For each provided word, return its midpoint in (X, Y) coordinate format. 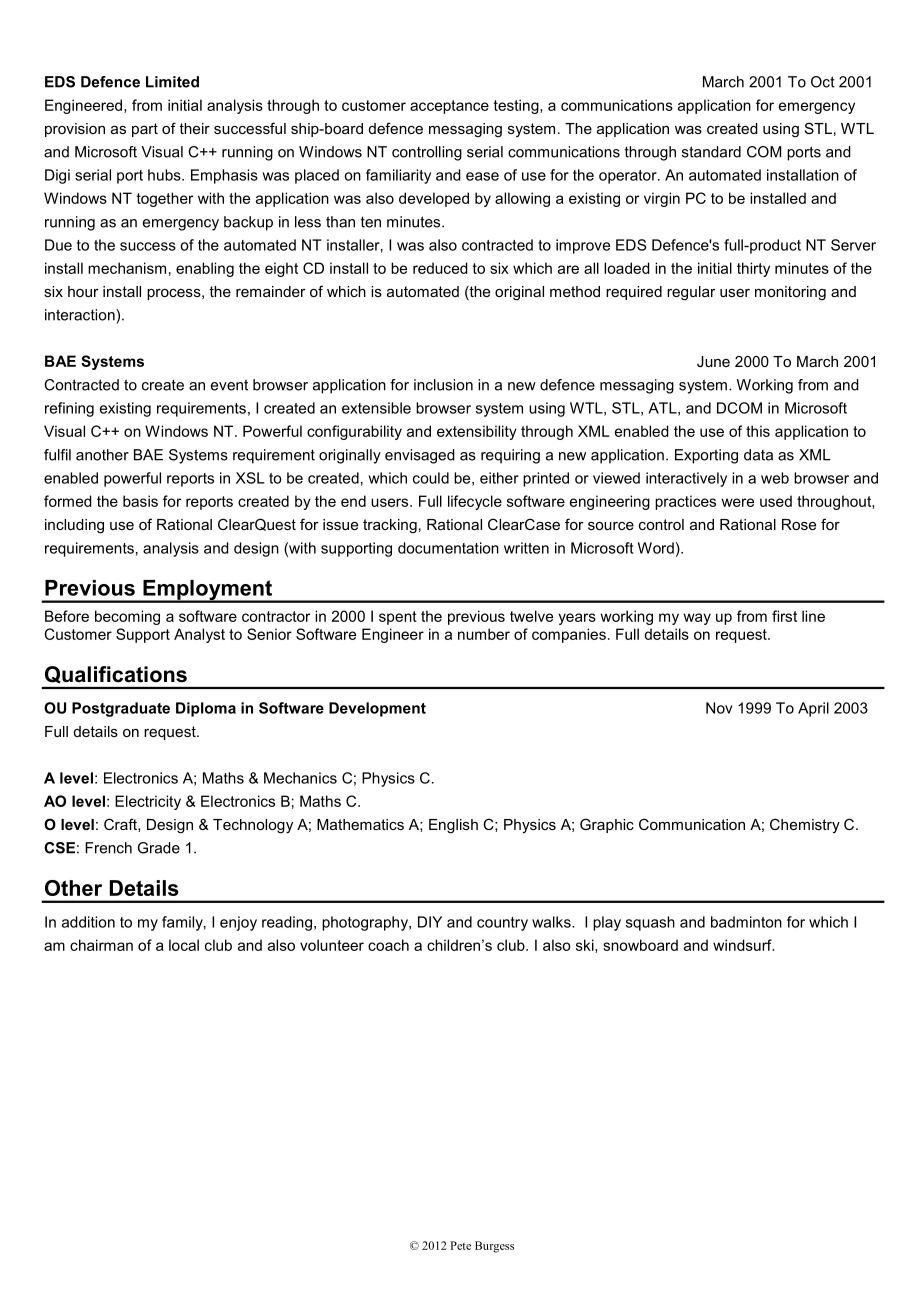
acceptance (449, 107)
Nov (719, 708)
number (484, 634)
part (145, 130)
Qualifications (116, 675)
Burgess (494, 1247)
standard (711, 152)
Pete (460, 1245)
